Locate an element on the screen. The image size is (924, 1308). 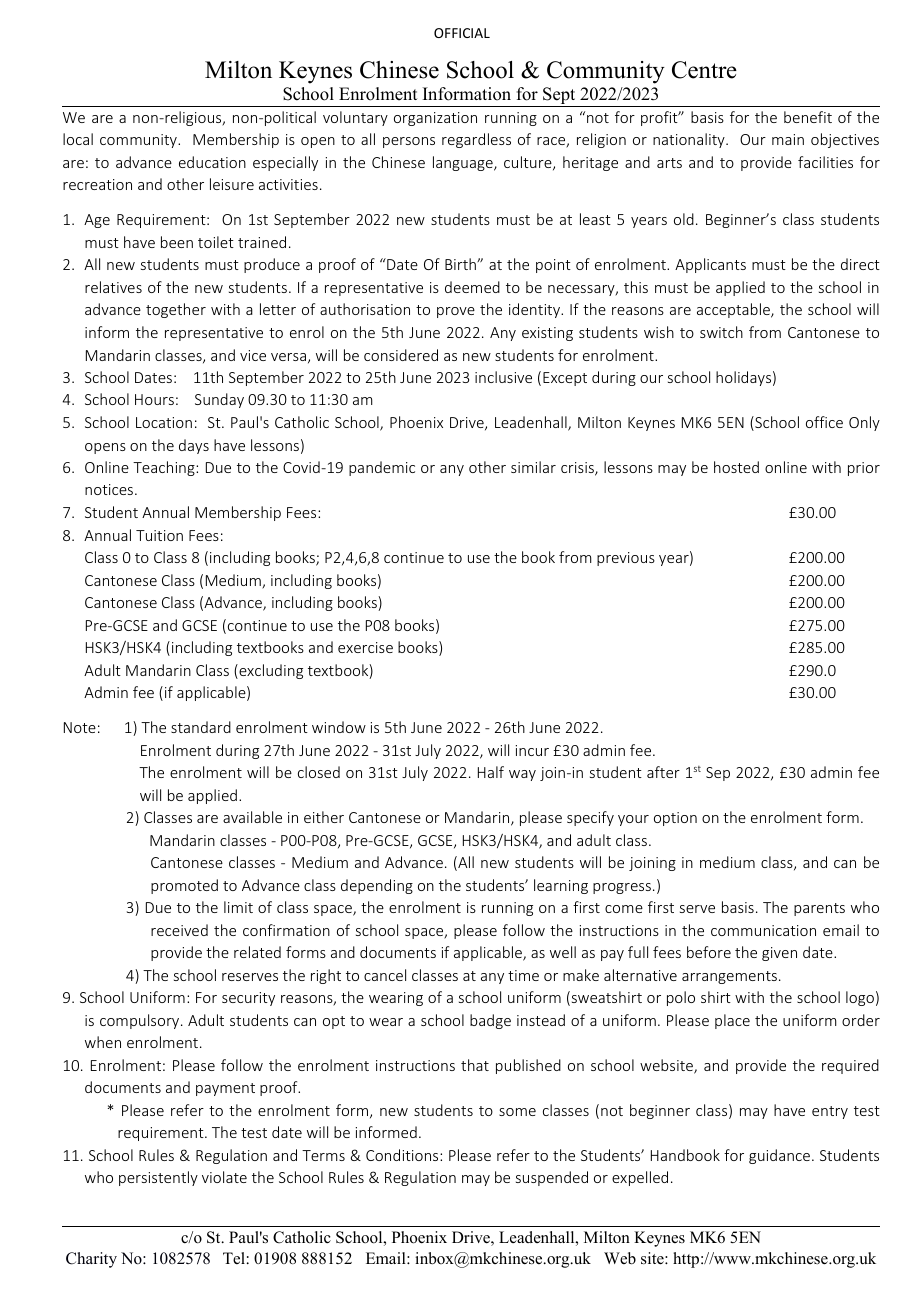
together is located at coordinates (176, 310).
